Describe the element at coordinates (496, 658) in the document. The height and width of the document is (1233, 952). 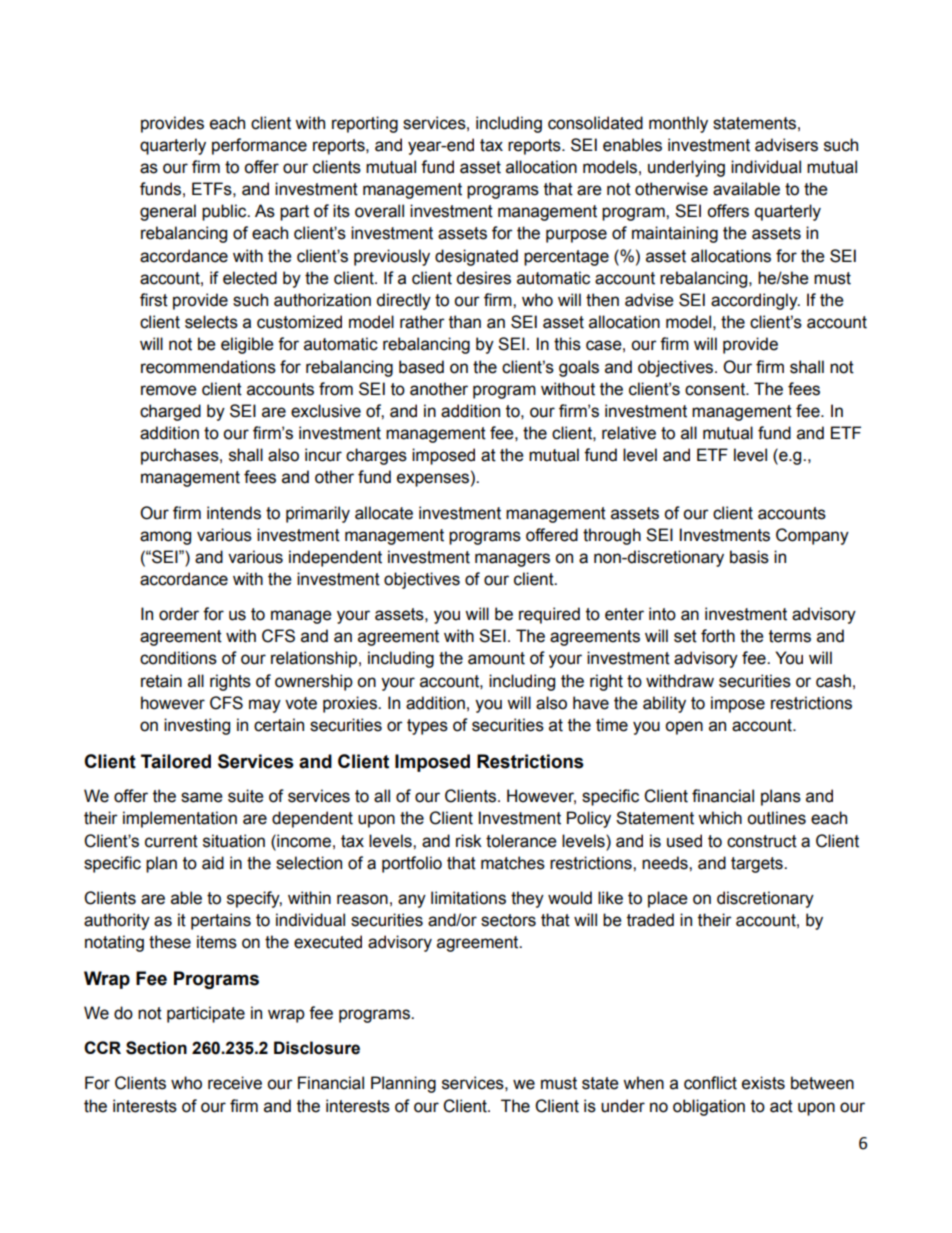
I see `amount` at that location.
